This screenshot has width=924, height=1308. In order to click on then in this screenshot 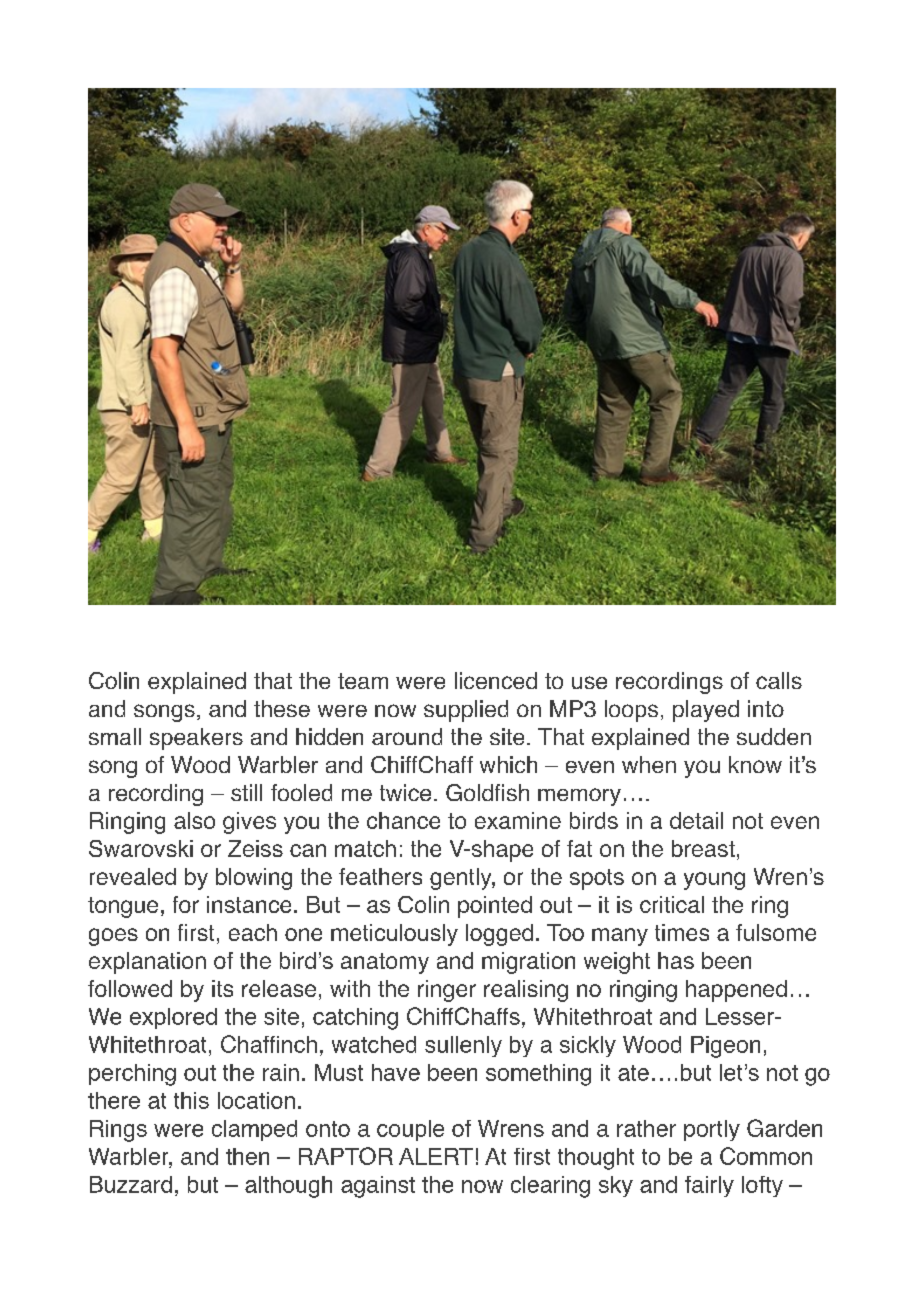, I will do `click(247, 1156)`.
